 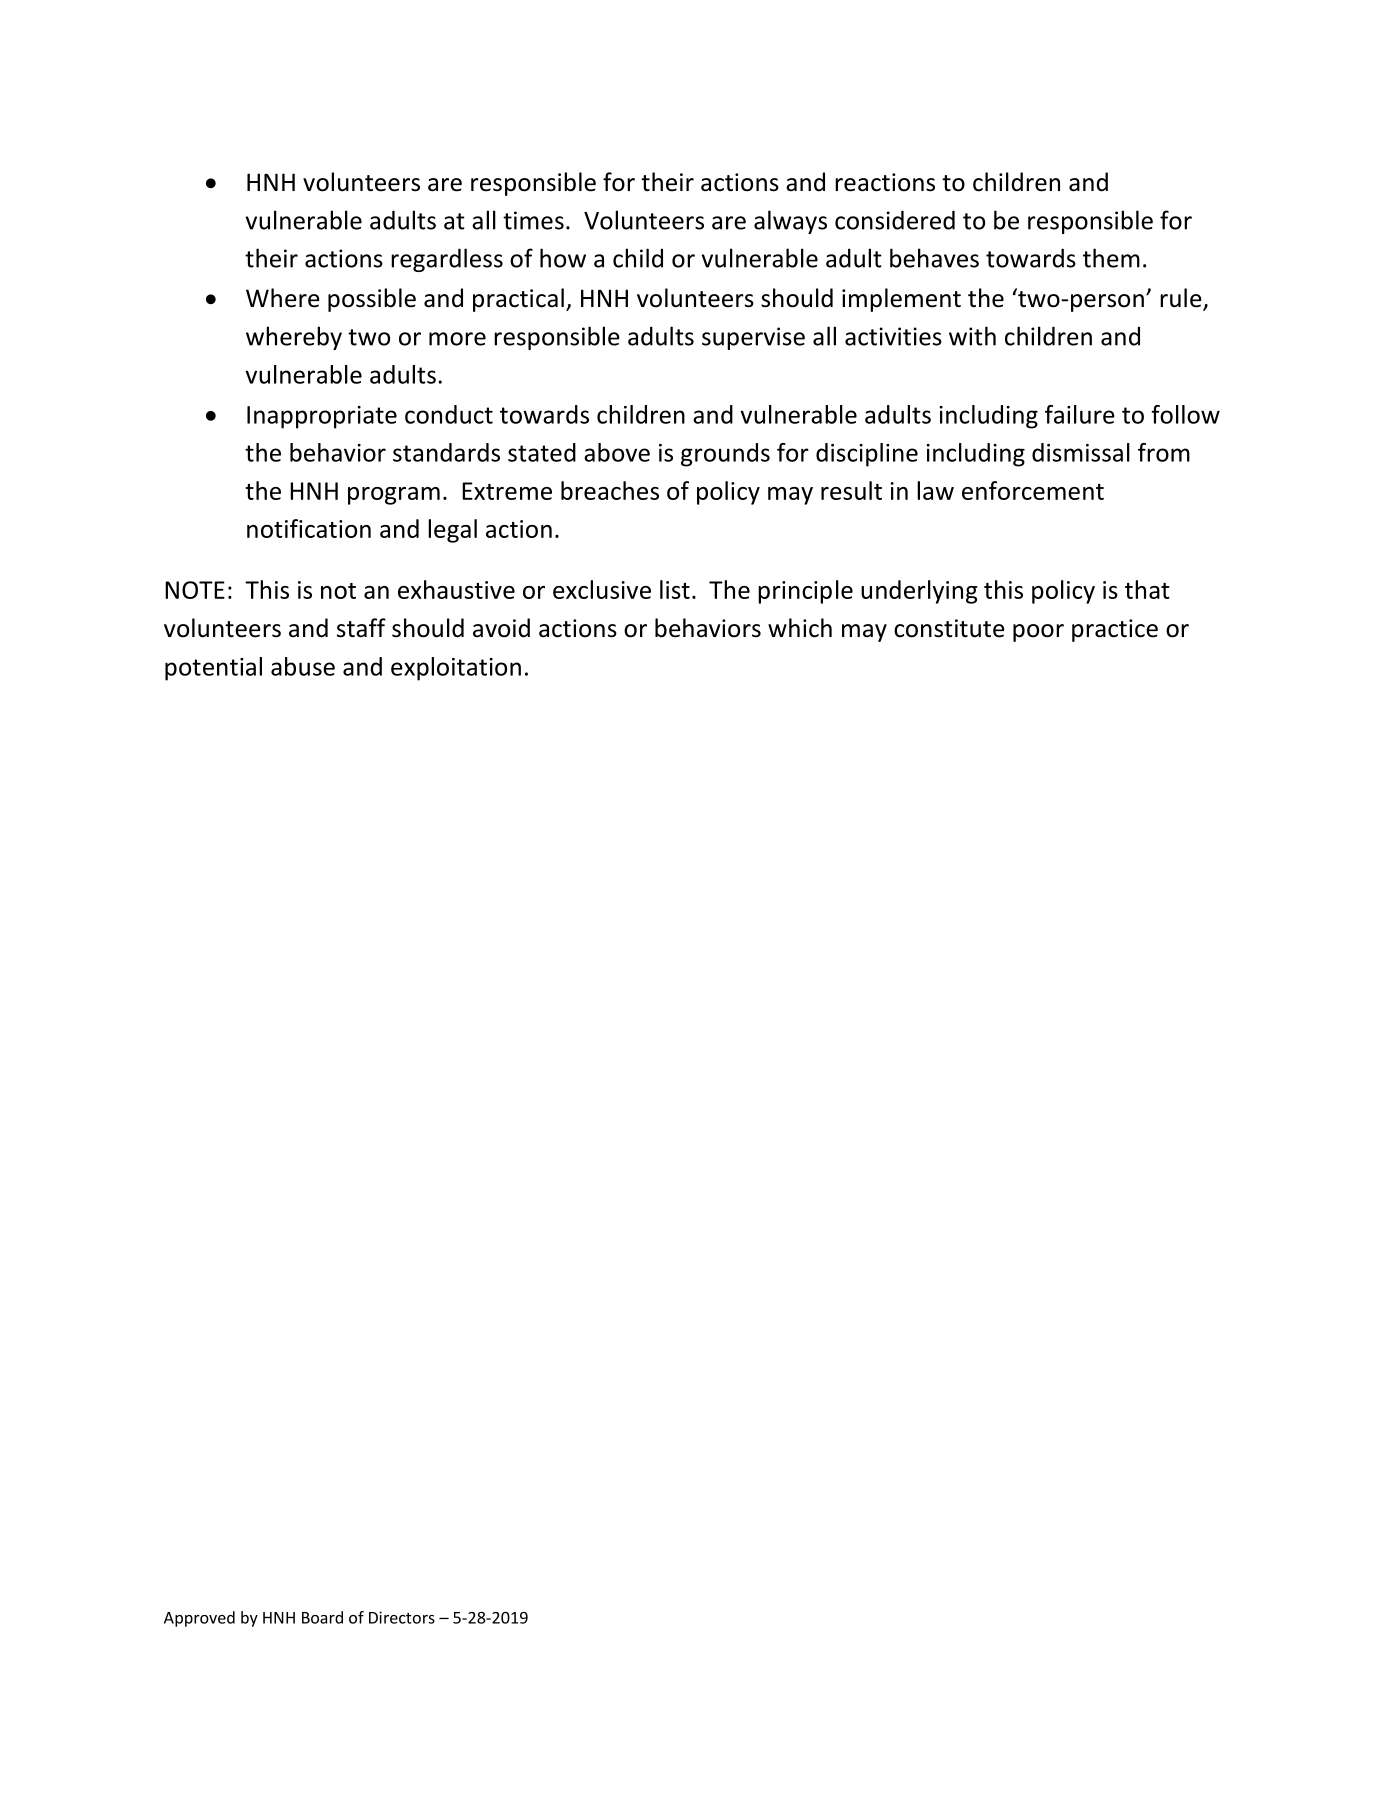 What do you see at coordinates (456, 669) in the screenshot?
I see `exploitation` at bounding box center [456, 669].
